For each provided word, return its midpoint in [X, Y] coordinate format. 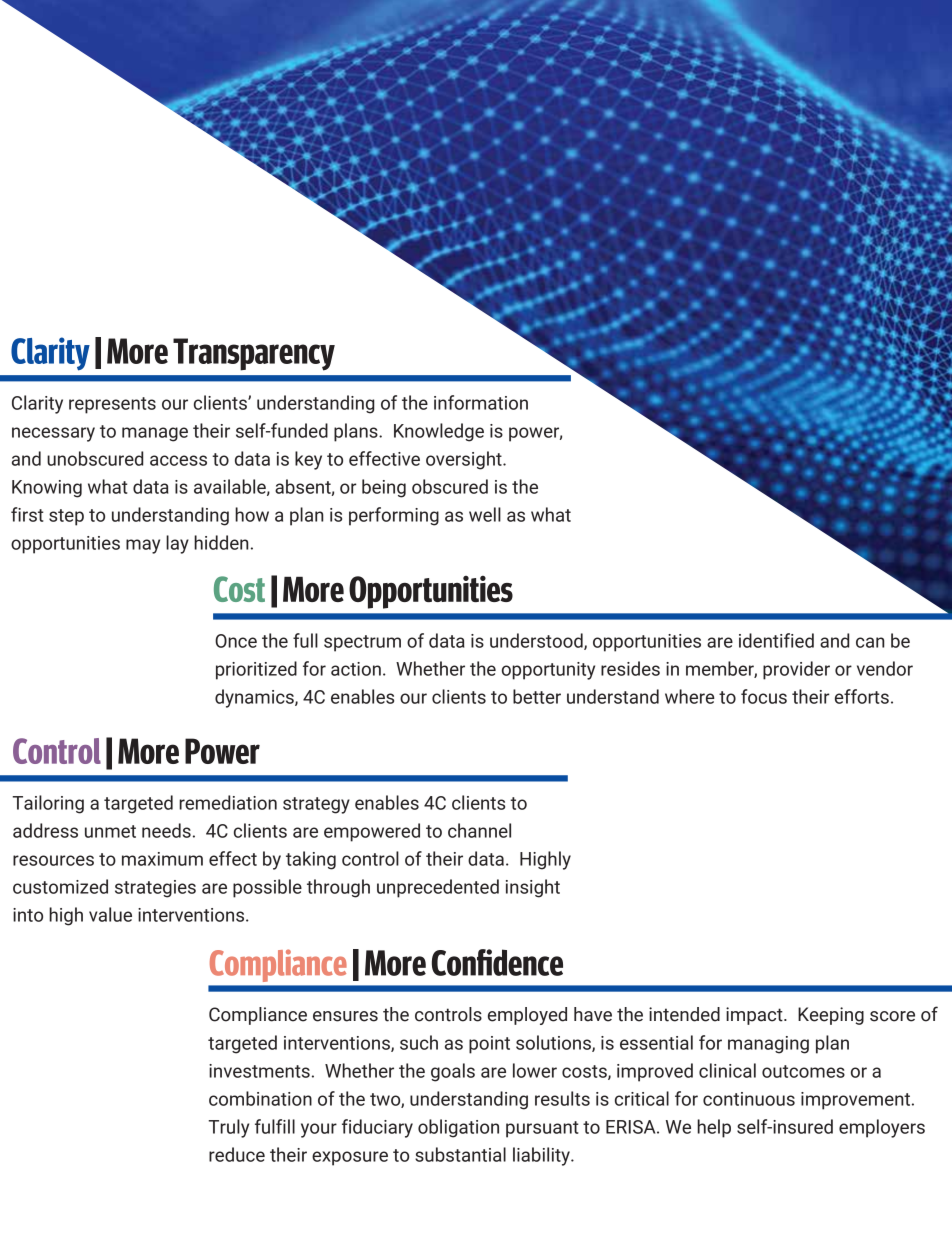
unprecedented [438, 888]
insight [533, 888]
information [481, 402]
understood [537, 641]
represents [112, 405]
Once [236, 641]
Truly [228, 1128]
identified [776, 640]
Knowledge [439, 432]
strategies [155, 889]
